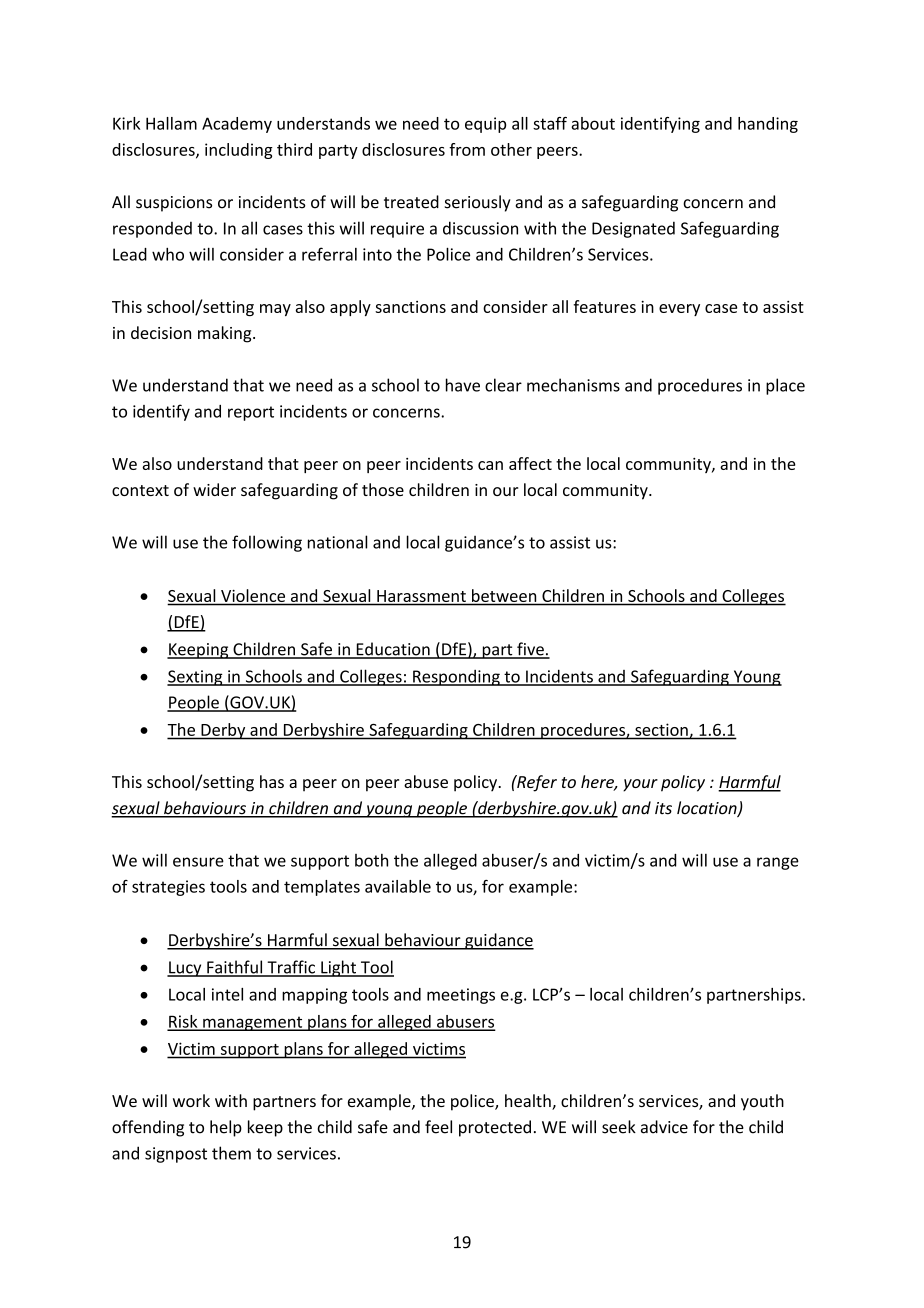  Describe the element at coordinates (679, 310) in the image. I see `every` at that location.
